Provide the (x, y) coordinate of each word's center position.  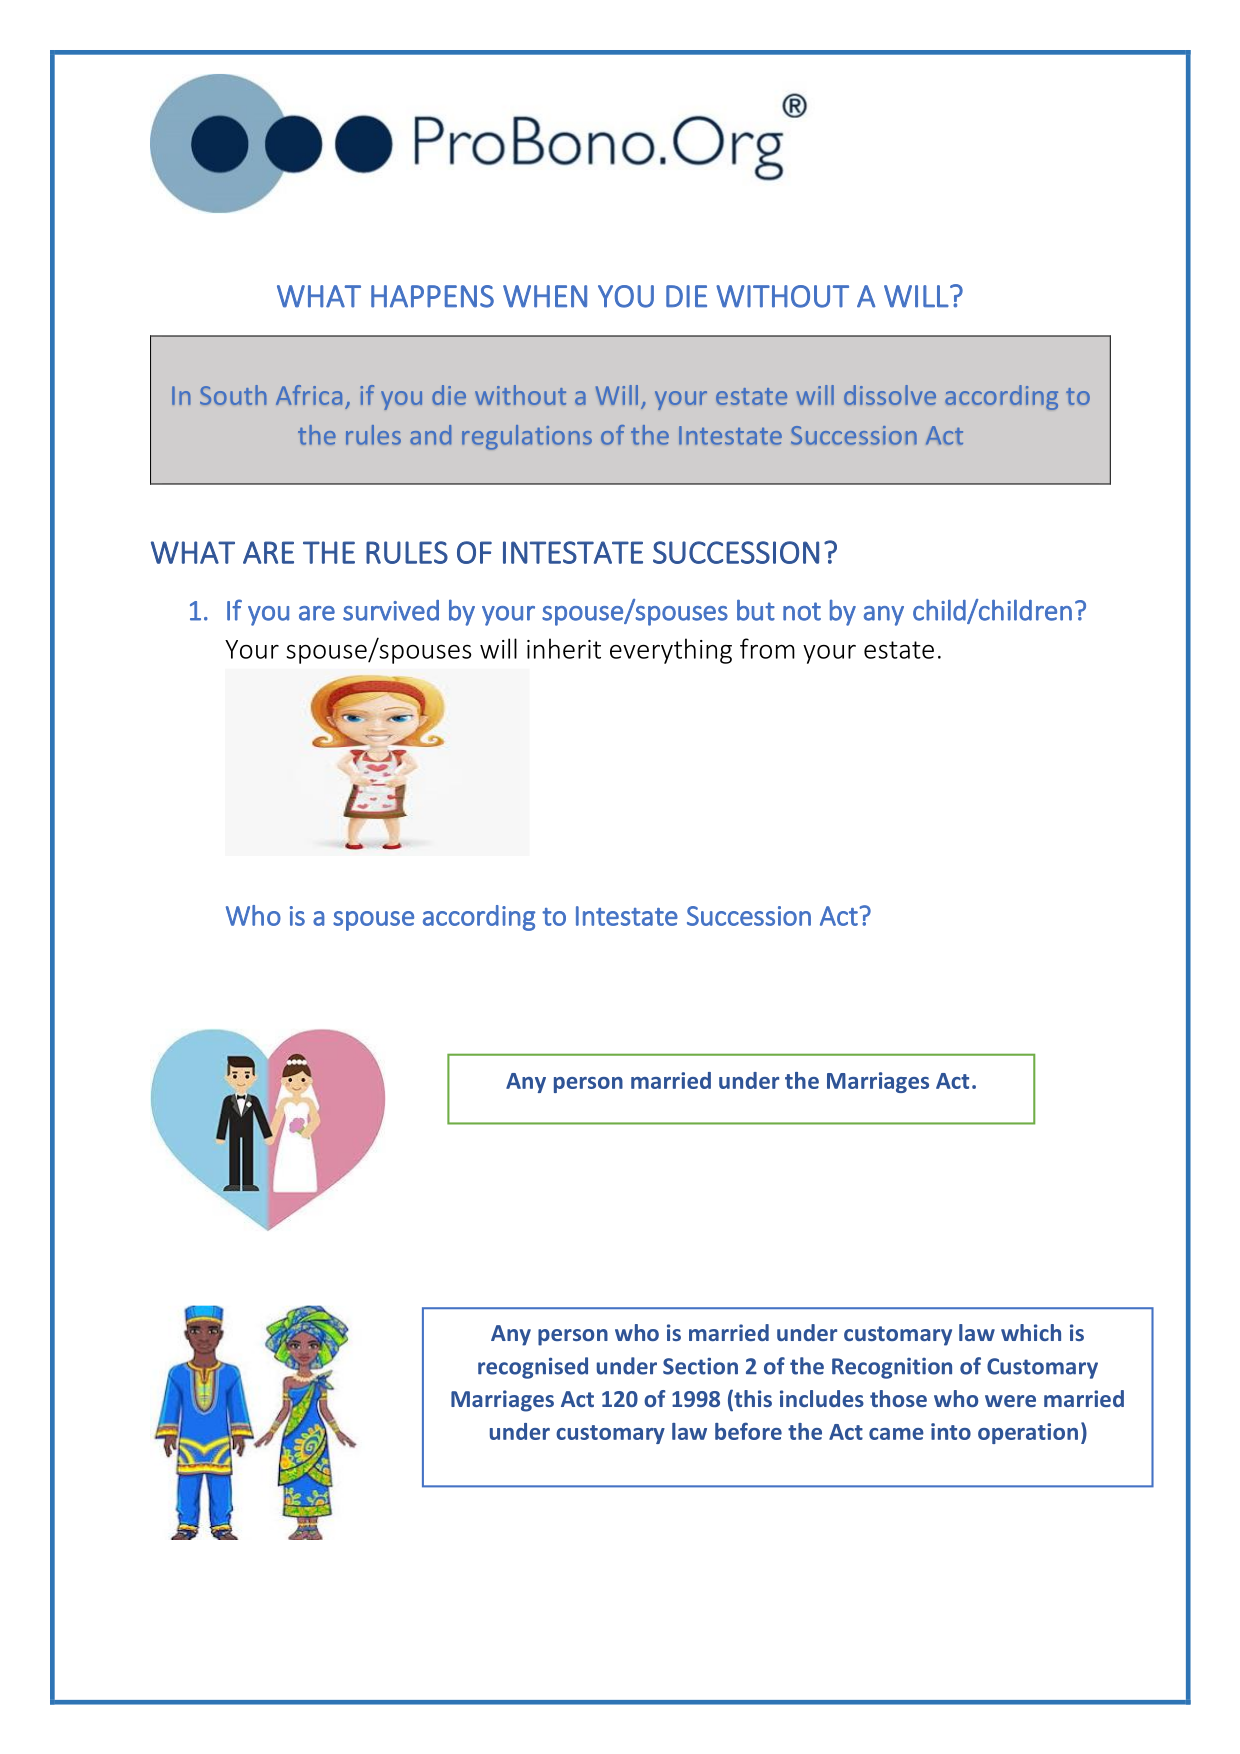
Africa (309, 395)
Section (700, 1366)
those (898, 1398)
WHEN (545, 296)
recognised (533, 1368)
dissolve (890, 395)
